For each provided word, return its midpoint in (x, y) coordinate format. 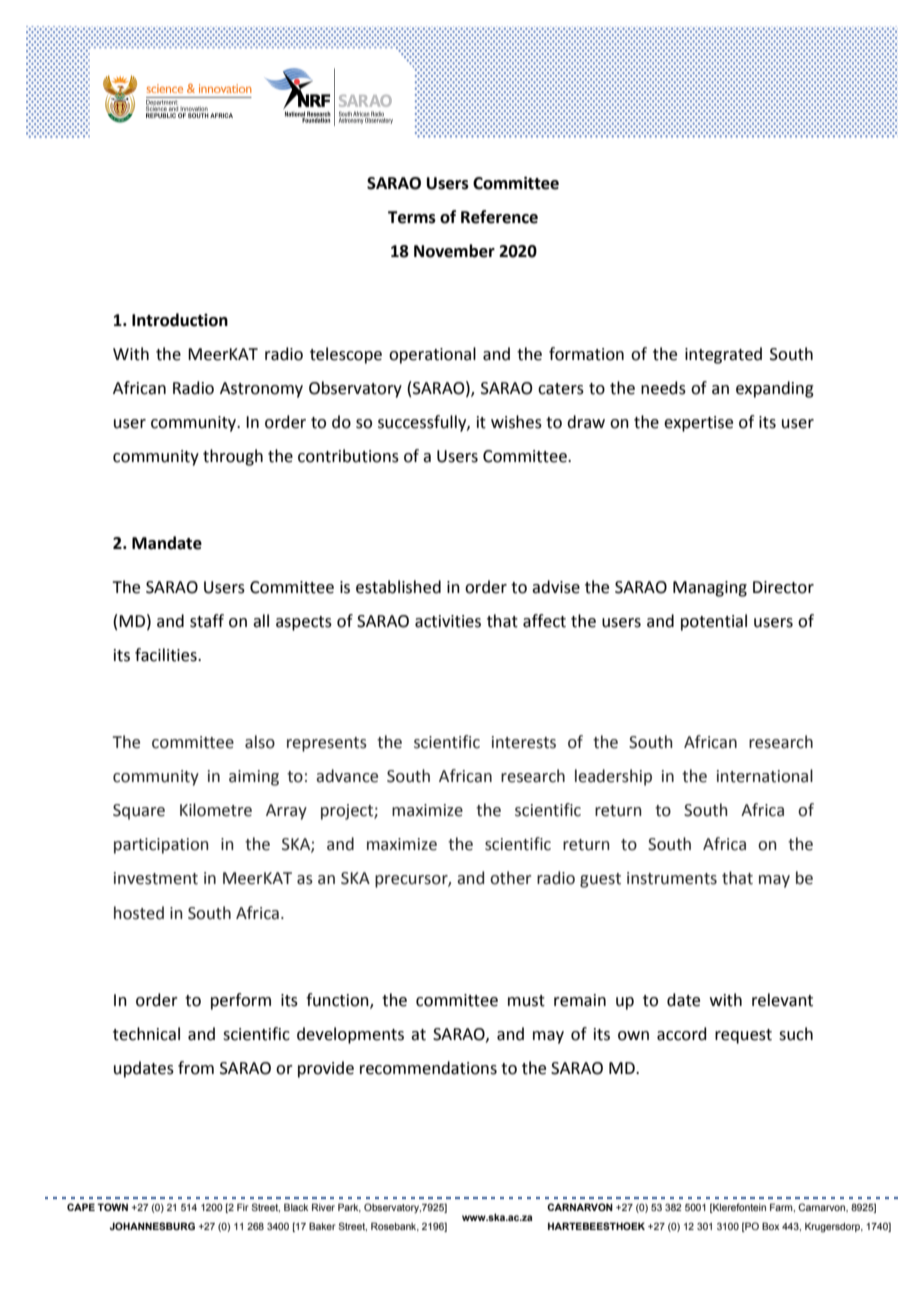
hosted (139, 913)
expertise (698, 424)
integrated (723, 355)
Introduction (180, 320)
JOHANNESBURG (152, 1226)
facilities (167, 655)
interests (524, 742)
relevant (782, 1000)
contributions (348, 456)
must (526, 1001)
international (765, 776)
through (233, 457)
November (454, 251)
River (323, 1207)
